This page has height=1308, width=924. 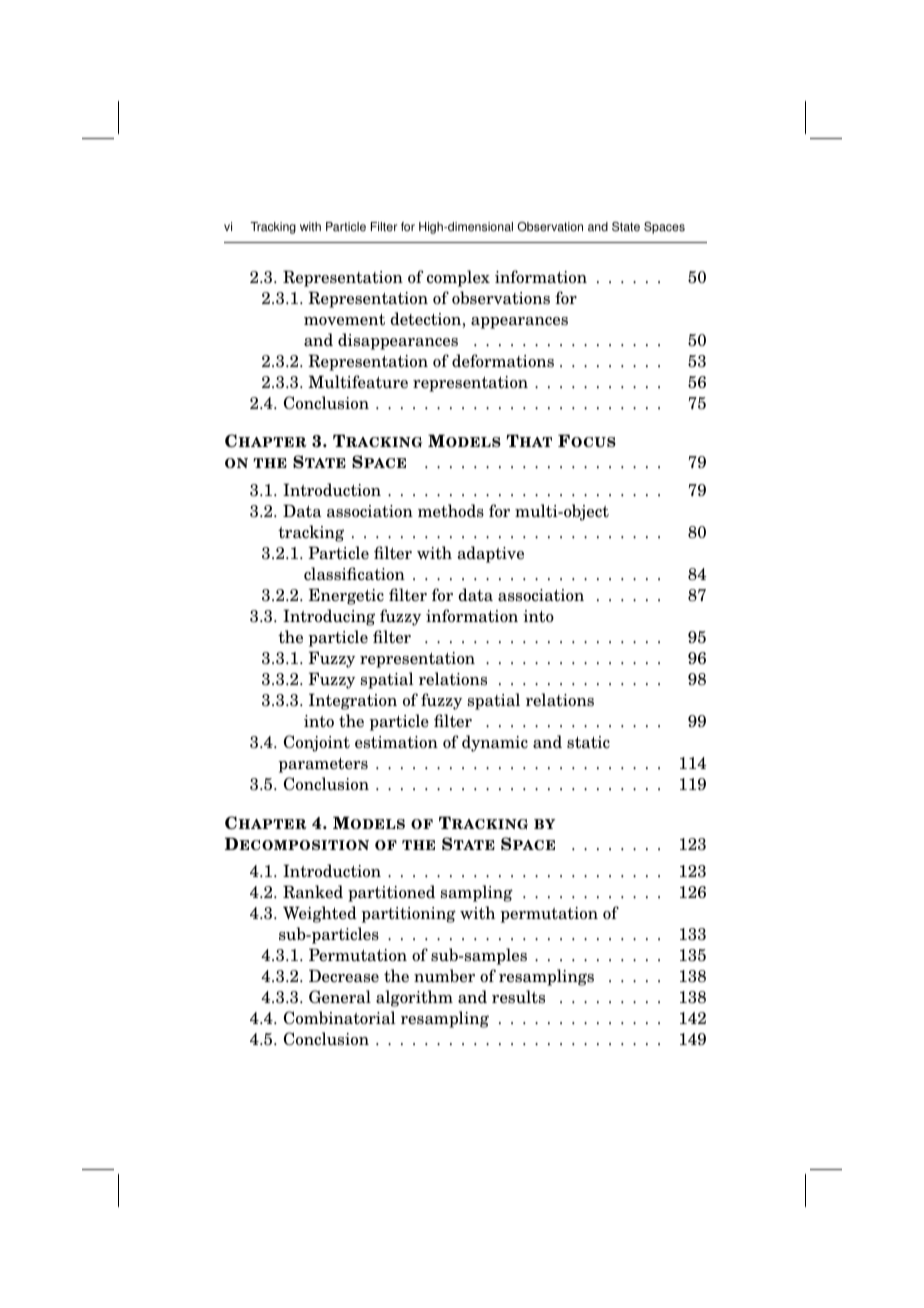 I want to click on partitioning, so click(x=408, y=915).
